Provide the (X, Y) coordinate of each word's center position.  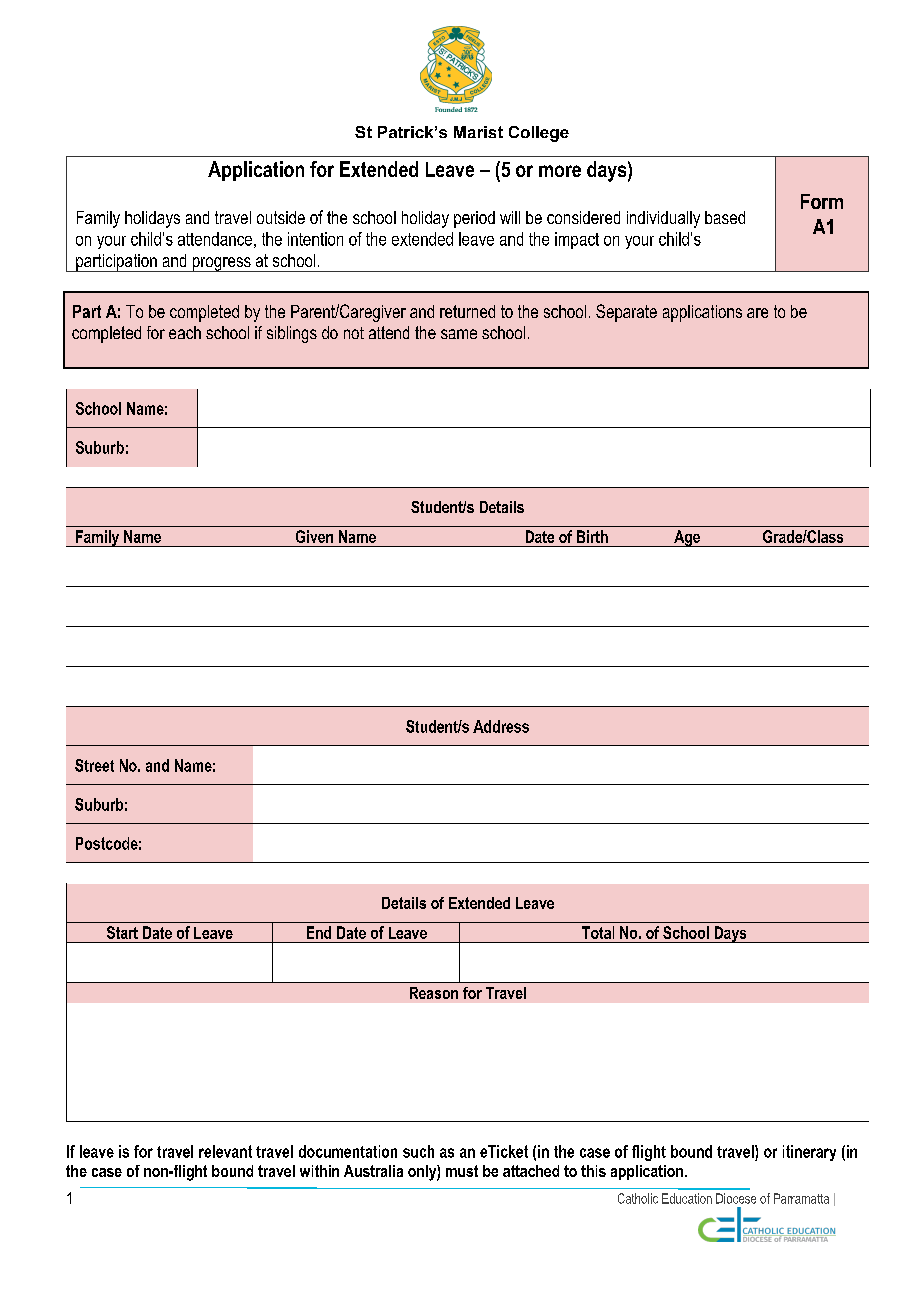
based (725, 217)
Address (501, 726)
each (185, 332)
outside (281, 217)
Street (94, 765)
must (462, 1171)
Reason (434, 993)
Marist (478, 132)
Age (687, 538)
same (459, 334)
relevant (225, 1151)
